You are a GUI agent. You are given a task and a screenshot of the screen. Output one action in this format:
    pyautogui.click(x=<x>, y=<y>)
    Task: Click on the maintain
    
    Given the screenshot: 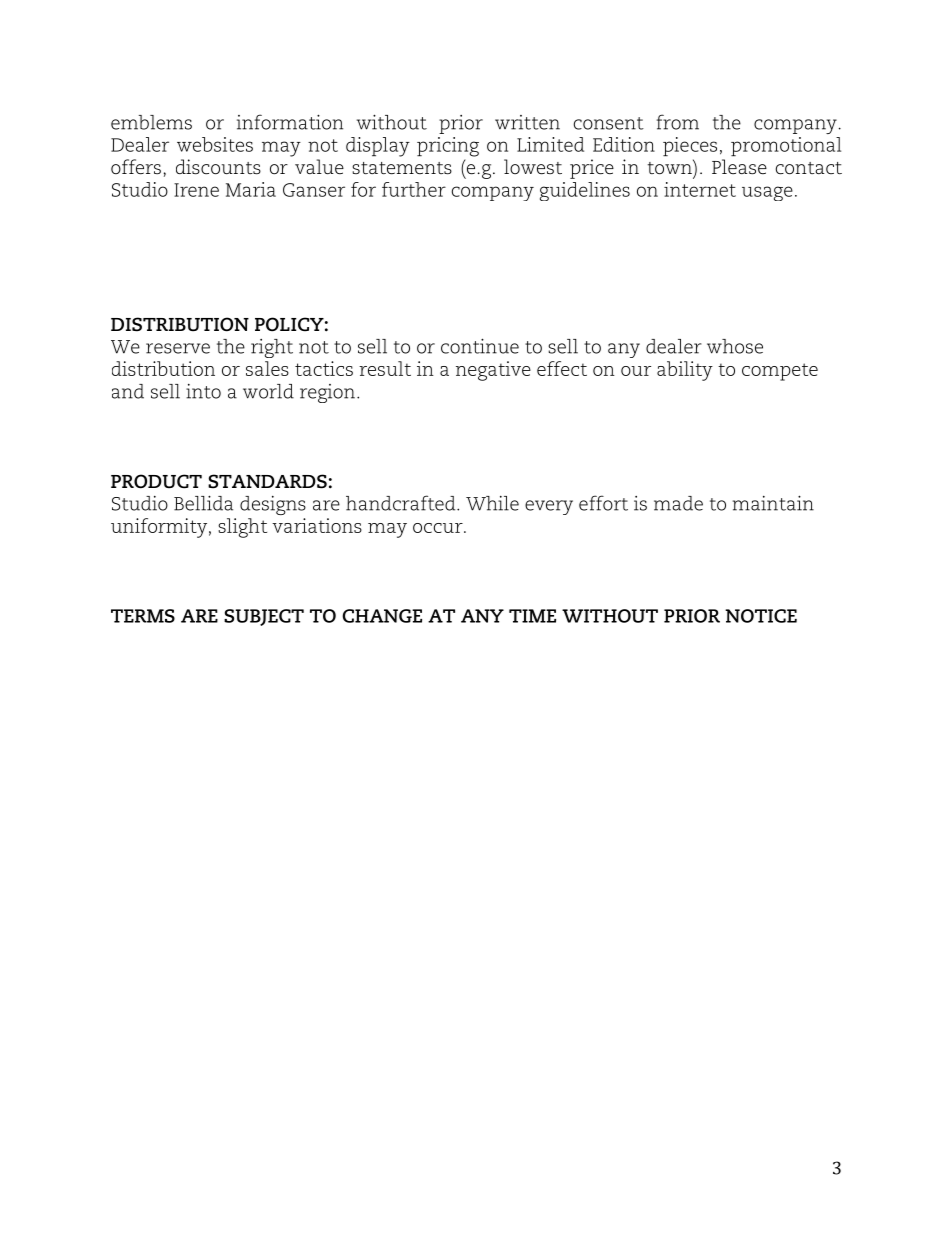 What is the action you would take?
    pyautogui.click(x=773, y=503)
